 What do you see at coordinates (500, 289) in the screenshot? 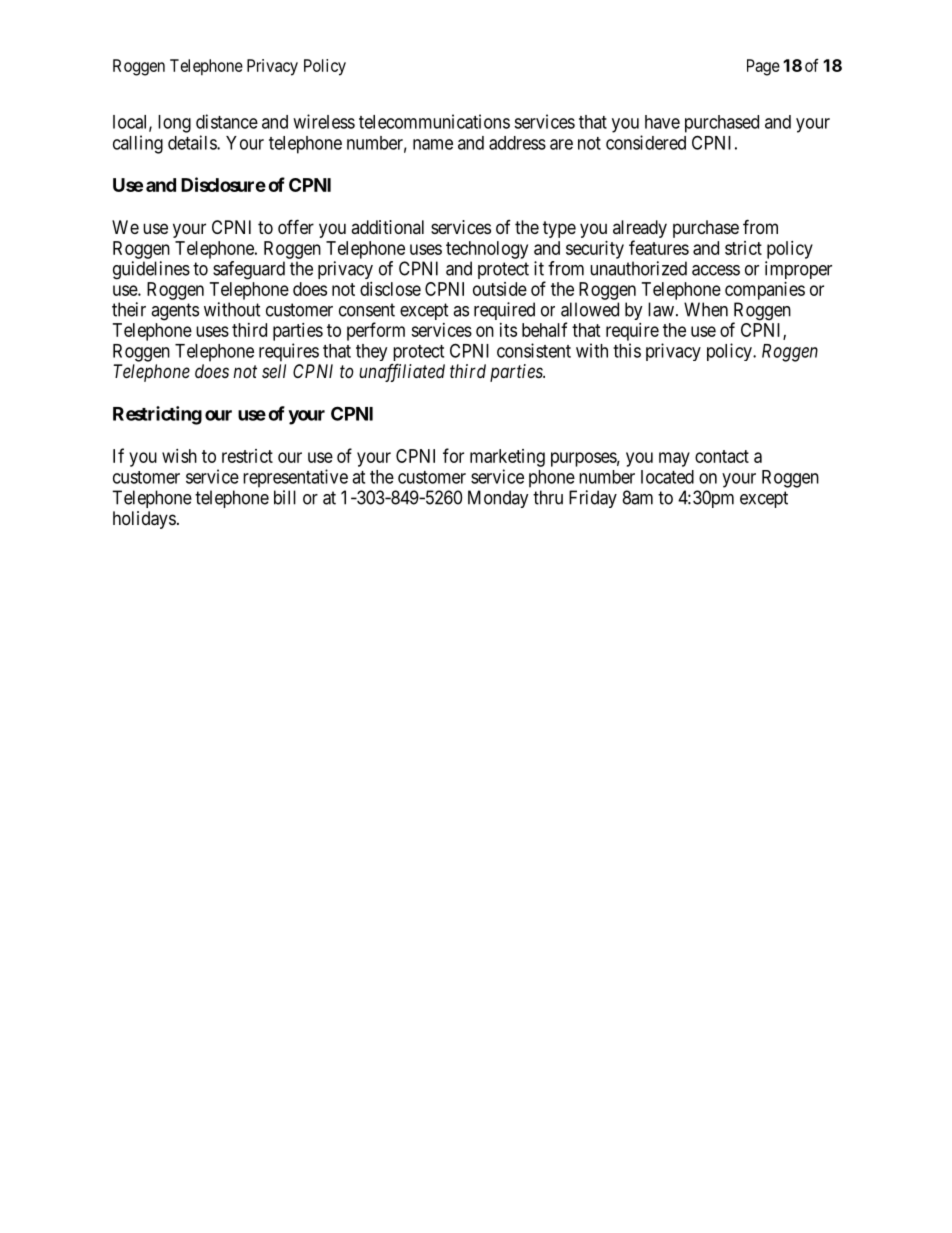
I see `outside` at bounding box center [500, 289].
